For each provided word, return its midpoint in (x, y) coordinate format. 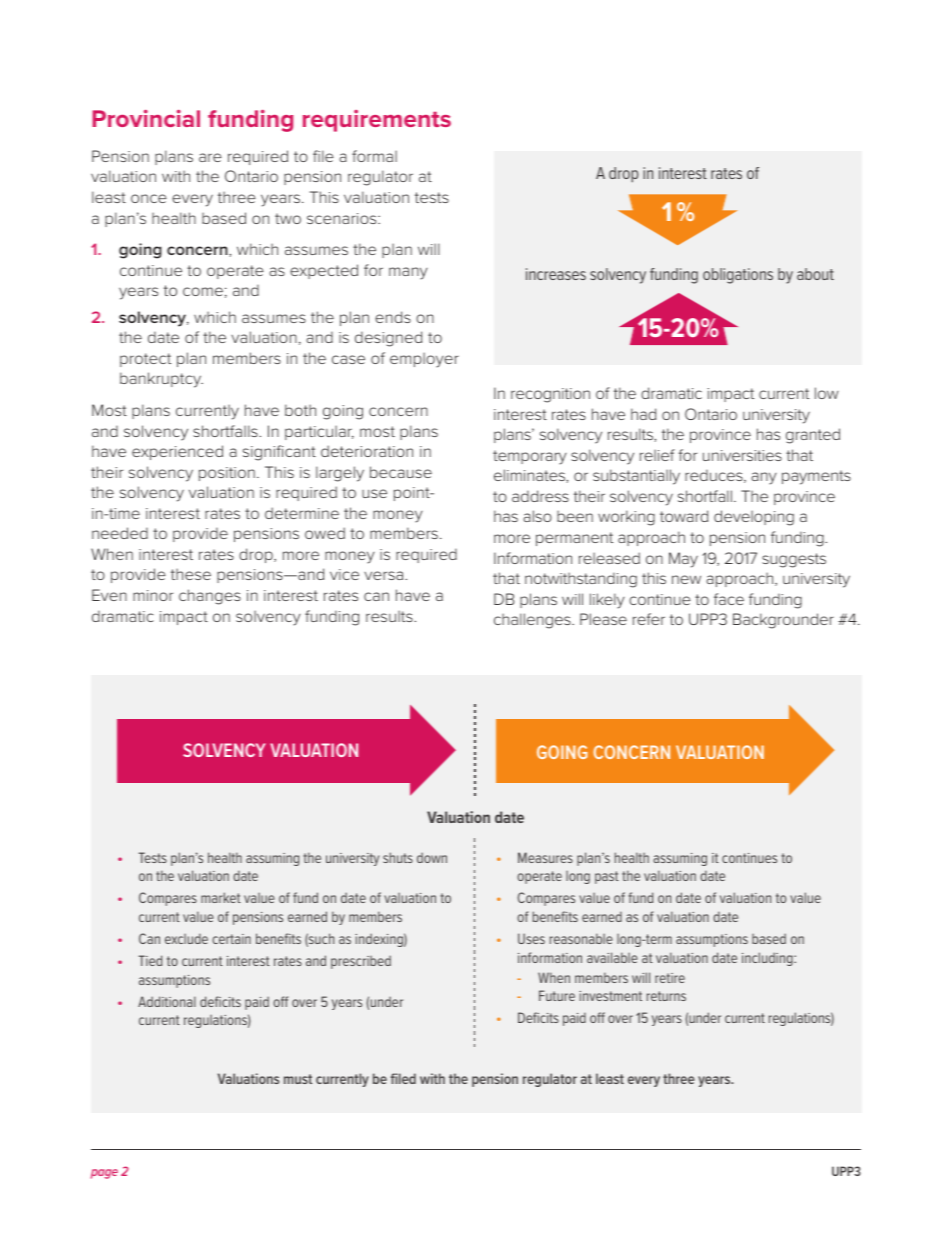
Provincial (146, 118)
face (729, 599)
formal (374, 156)
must (298, 1079)
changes (210, 597)
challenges (533, 621)
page (104, 1174)
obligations (738, 276)
